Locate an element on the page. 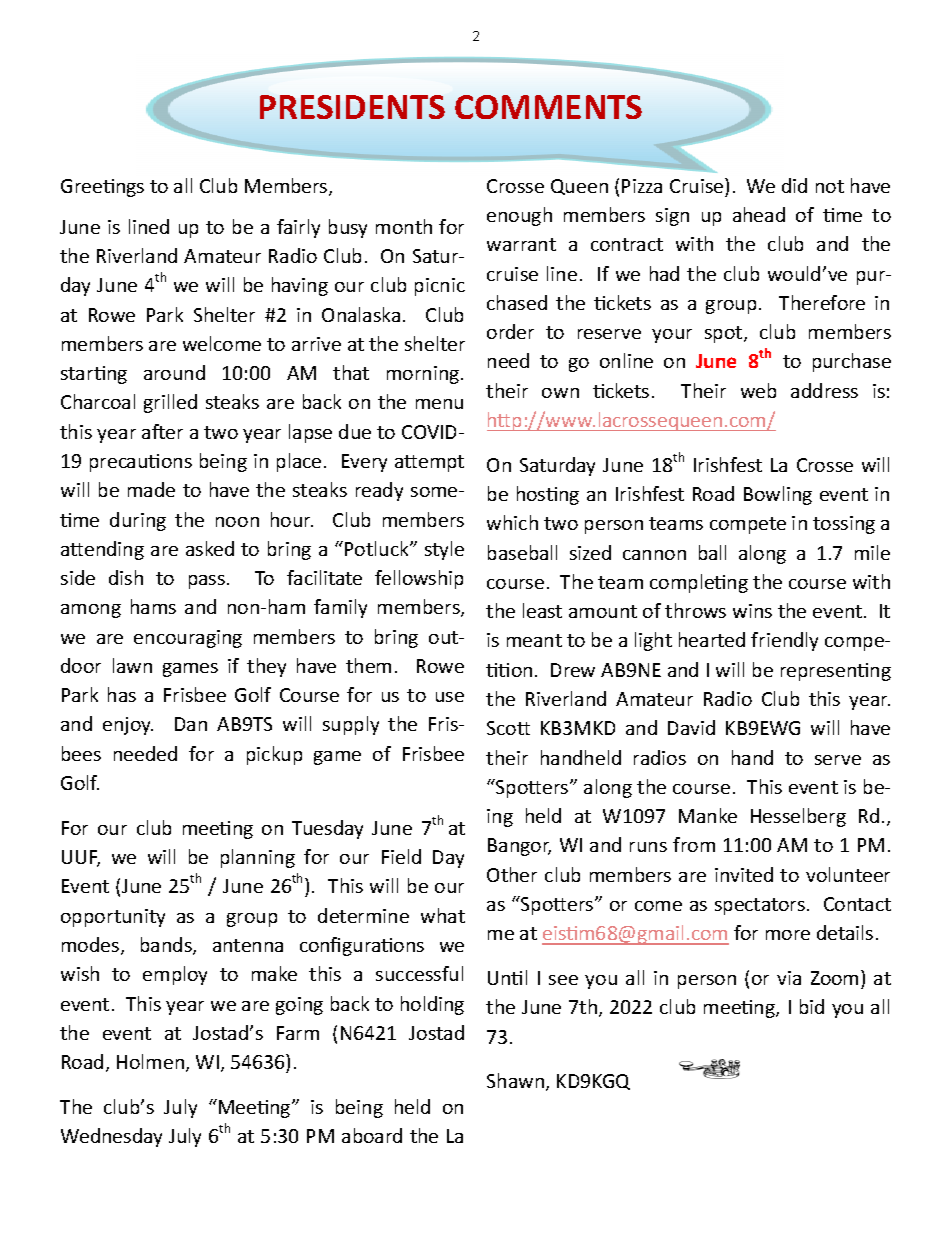  planning is located at coordinates (258, 858).
